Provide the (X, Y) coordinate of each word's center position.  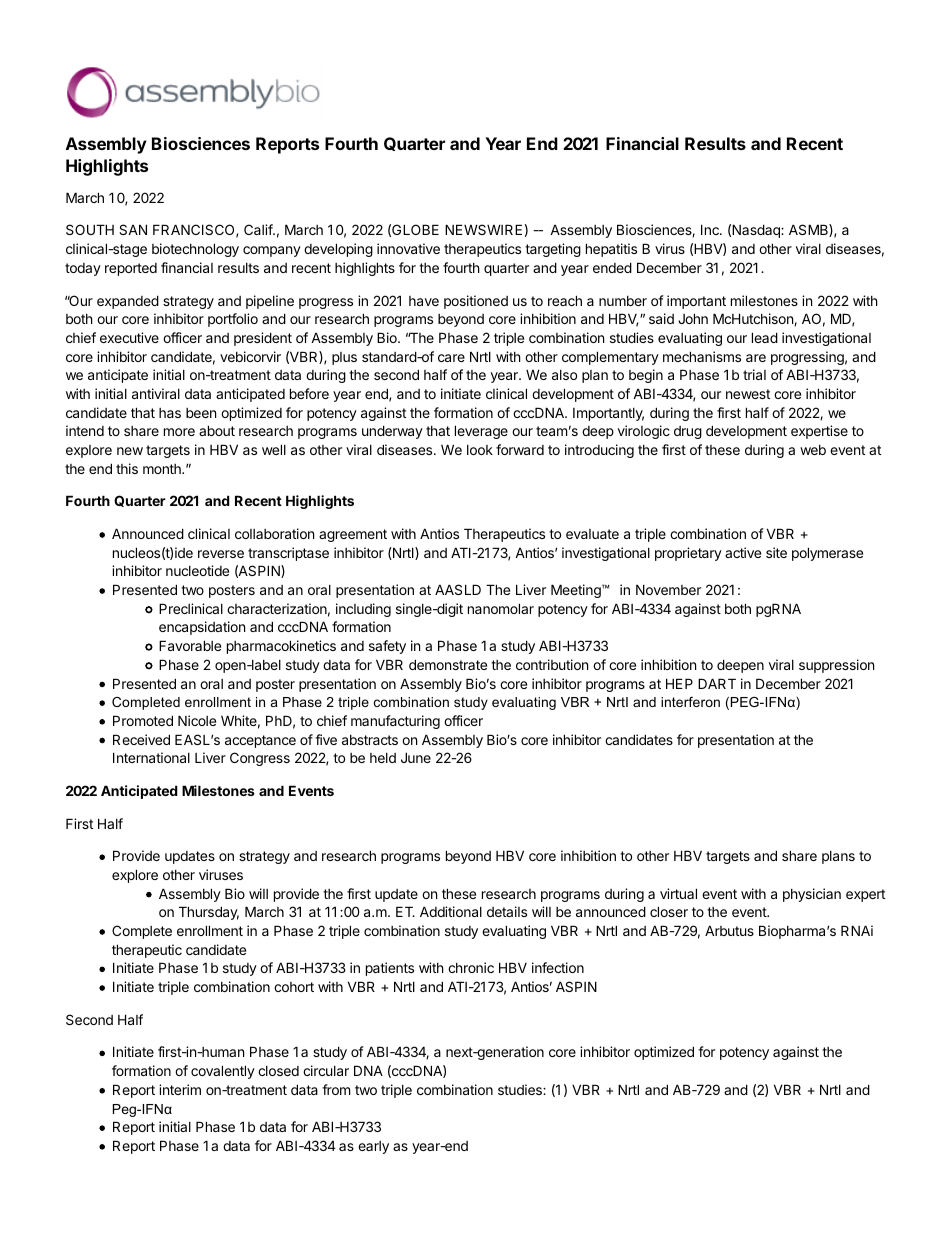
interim (180, 1089)
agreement (353, 535)
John (693, 318)
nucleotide (197, 570)
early (373, 1147)
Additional (451, 911)
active (743, 552)
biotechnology (195, 250)
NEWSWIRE (483, 229)
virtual (678, 893)
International (151, 757)
